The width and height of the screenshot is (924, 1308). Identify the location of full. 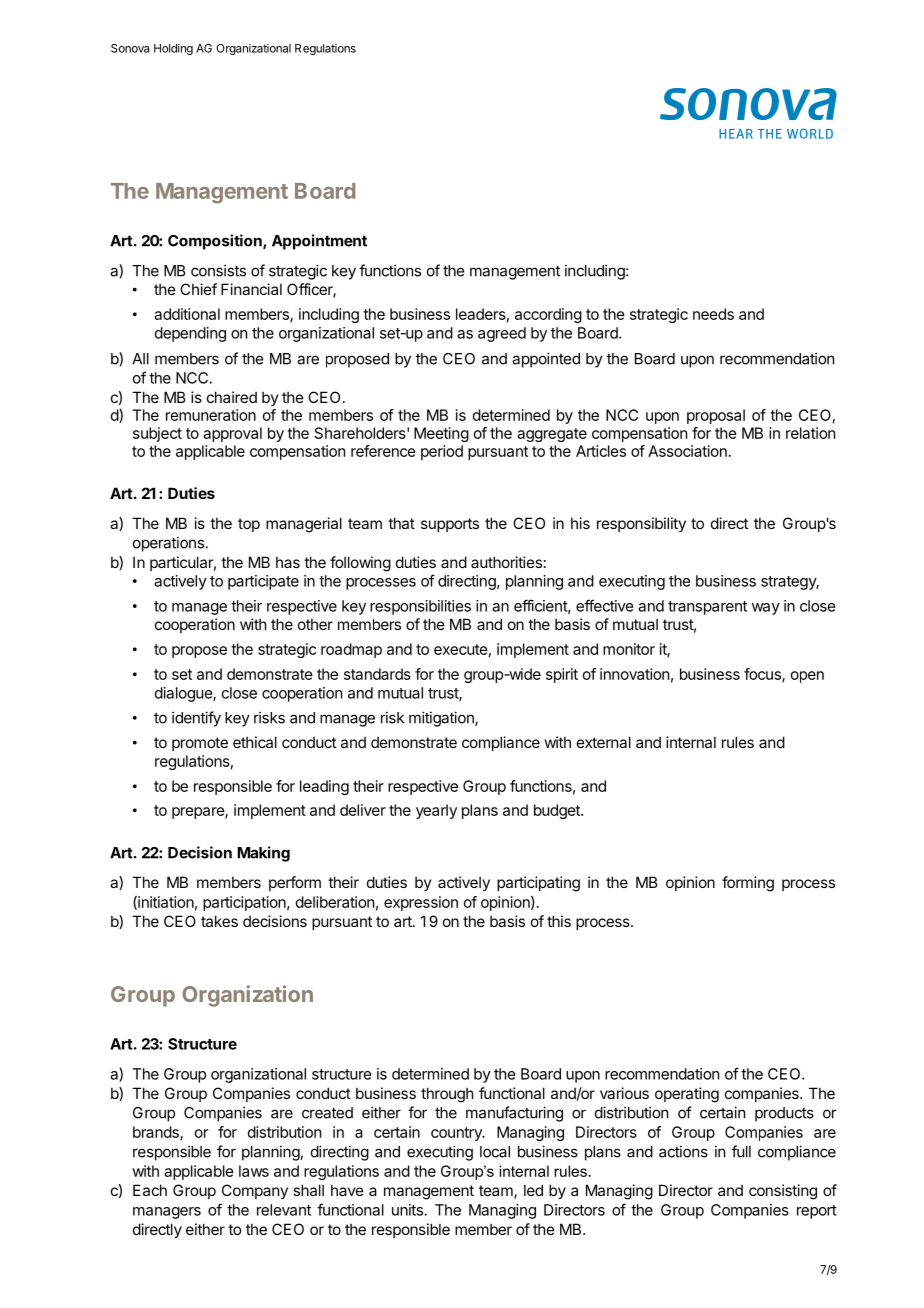
(741, 1151).
